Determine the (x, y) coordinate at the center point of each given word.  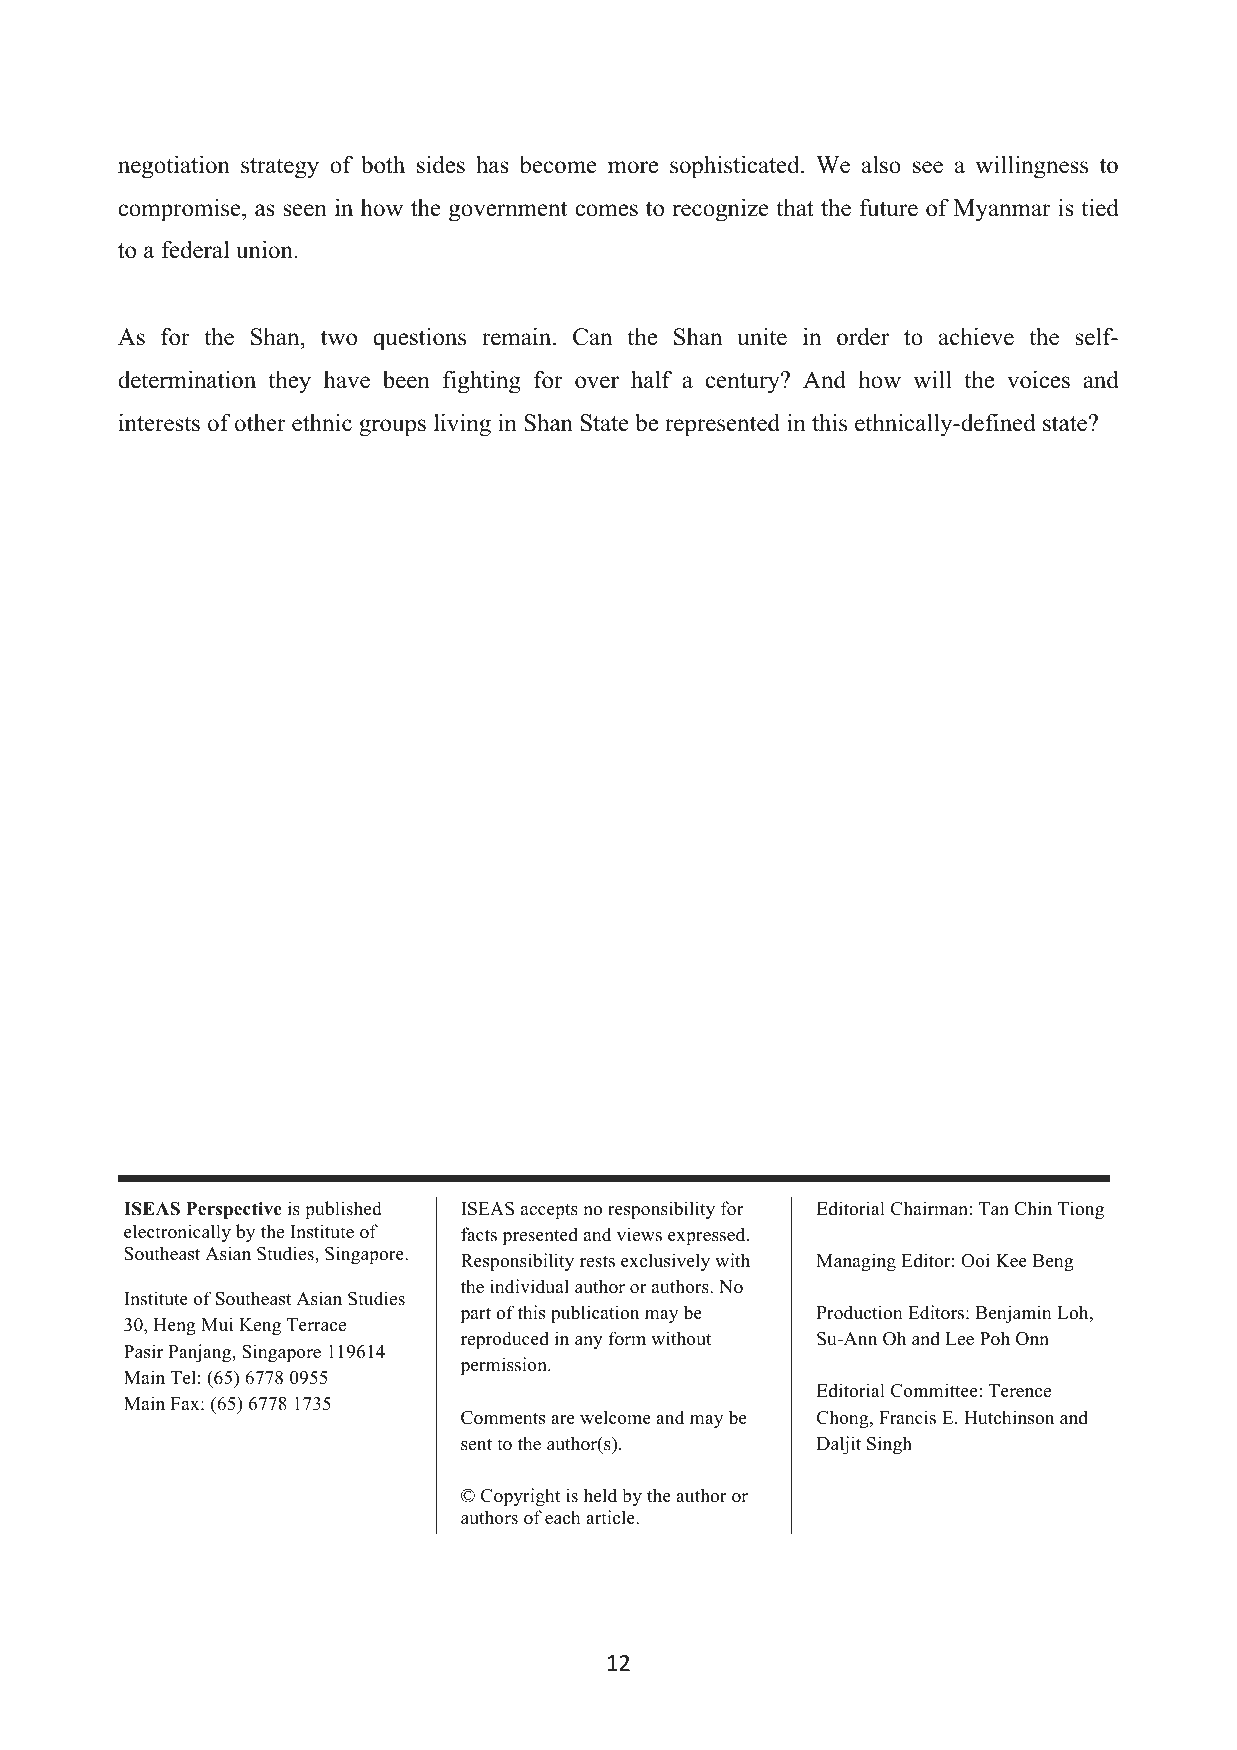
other (260, 423)
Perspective (234, 1210)
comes (606, 210)
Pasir (143, 1351)
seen (305, 210)
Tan (994, 1208)
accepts (549, 1211)
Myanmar (1002, 210)
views (639, 1234)
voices (1038, 379)
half (651, 379)
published (343, 1210)
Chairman (930, 1208)
